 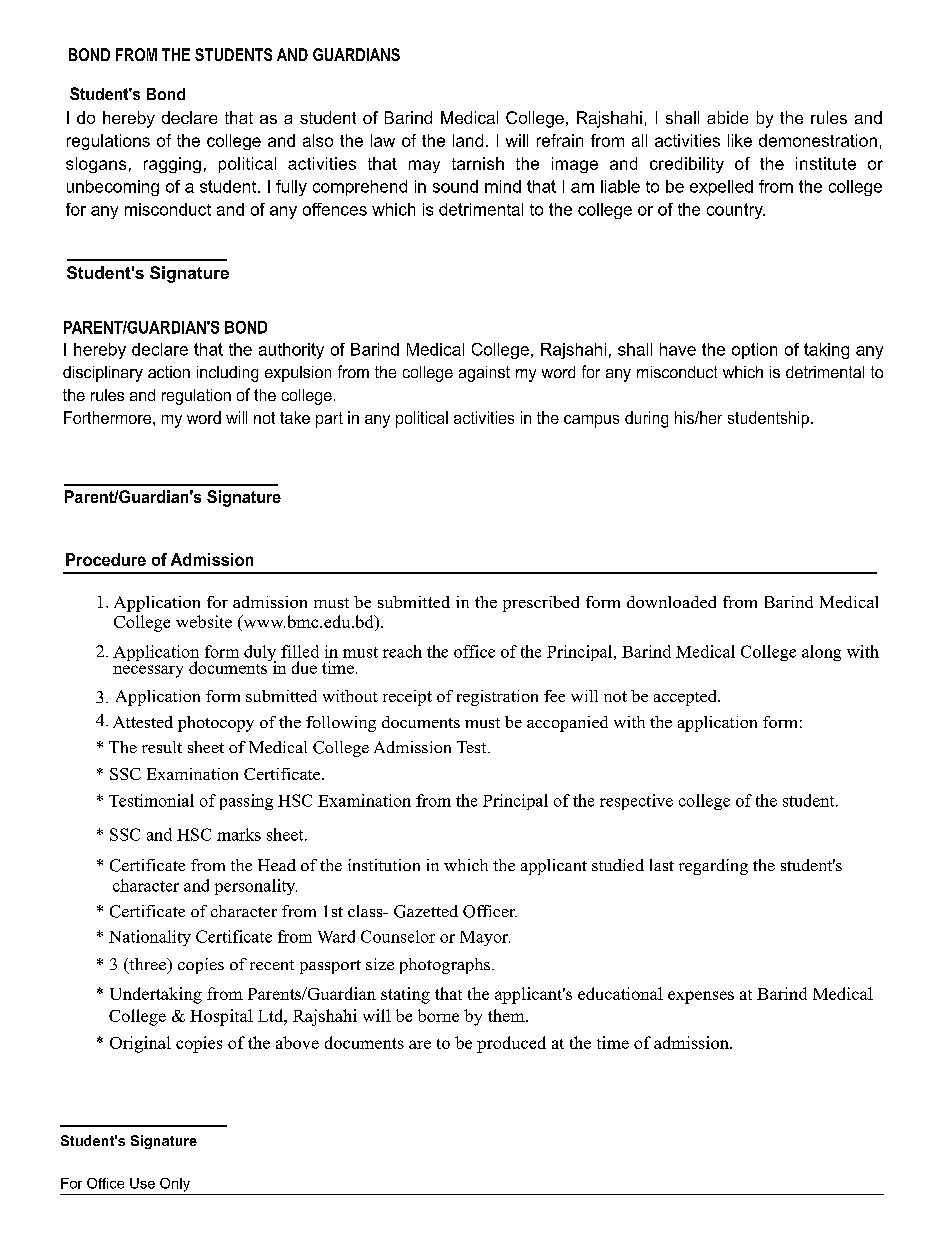 What do you see at coordinates (402, 651) in the image?
I see `reach` at bounding box center [402, 651].
